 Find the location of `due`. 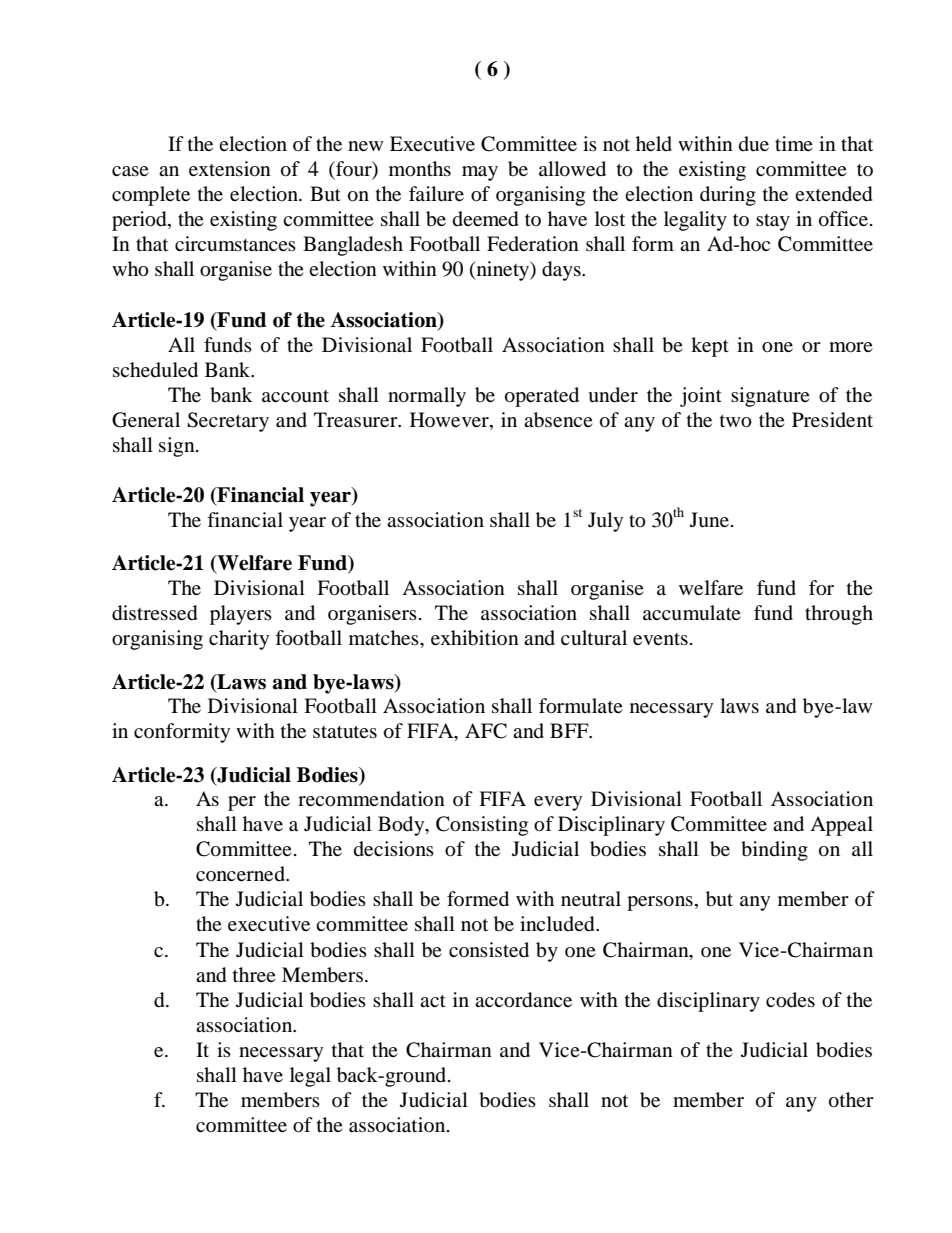

due is located at coordinates (754, 143).
